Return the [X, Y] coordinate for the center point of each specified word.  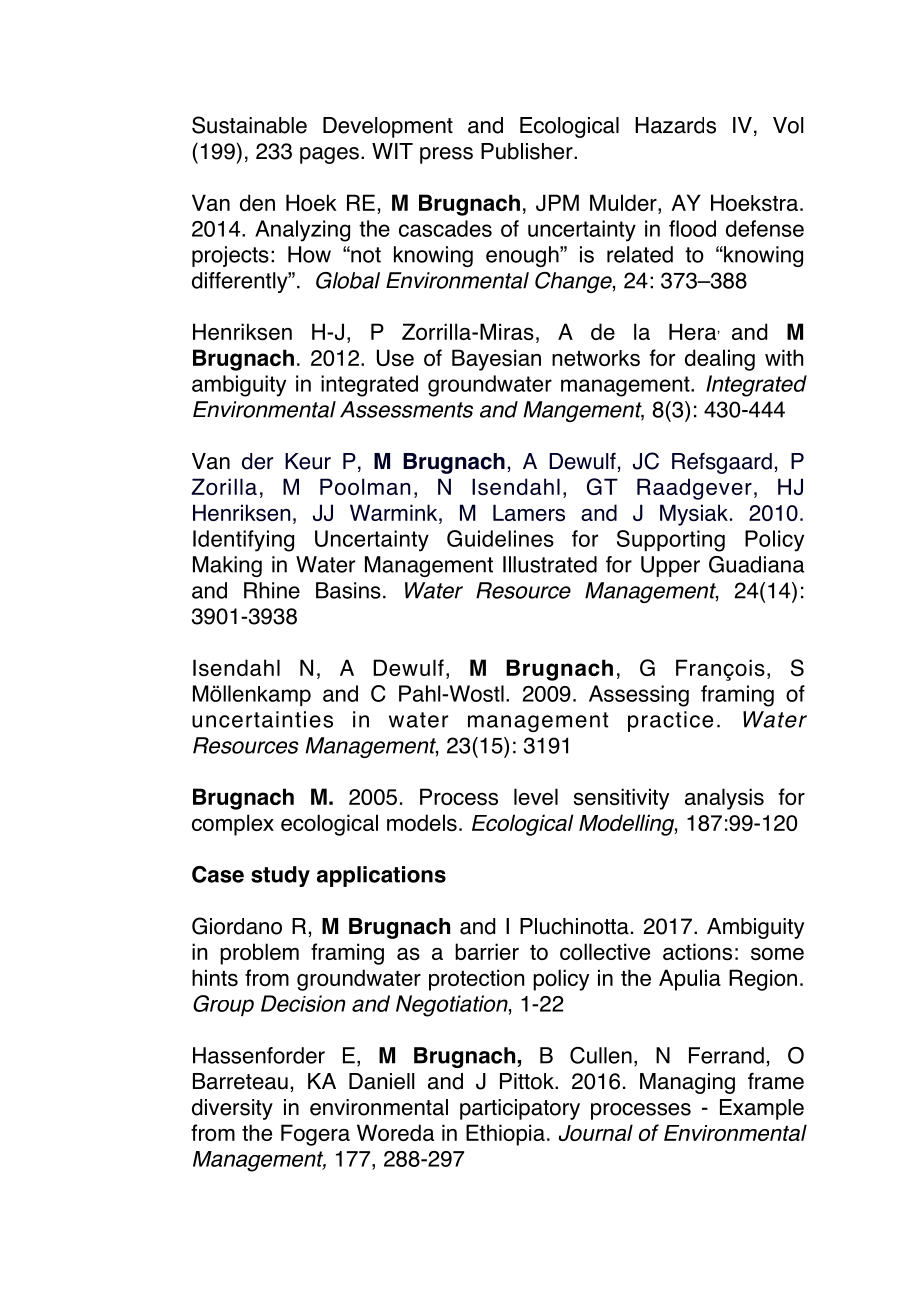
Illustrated [550, 564]
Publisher [528, 151]
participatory [520, 1109]
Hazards [675, 125]
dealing [720, 360]
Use [395, 357]
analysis [724, 799]
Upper [670, 566]
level [536, 796]
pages [329, 155]
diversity [232, 1109]
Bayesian [496, 360]
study [280, 876]
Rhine [272, 590]
